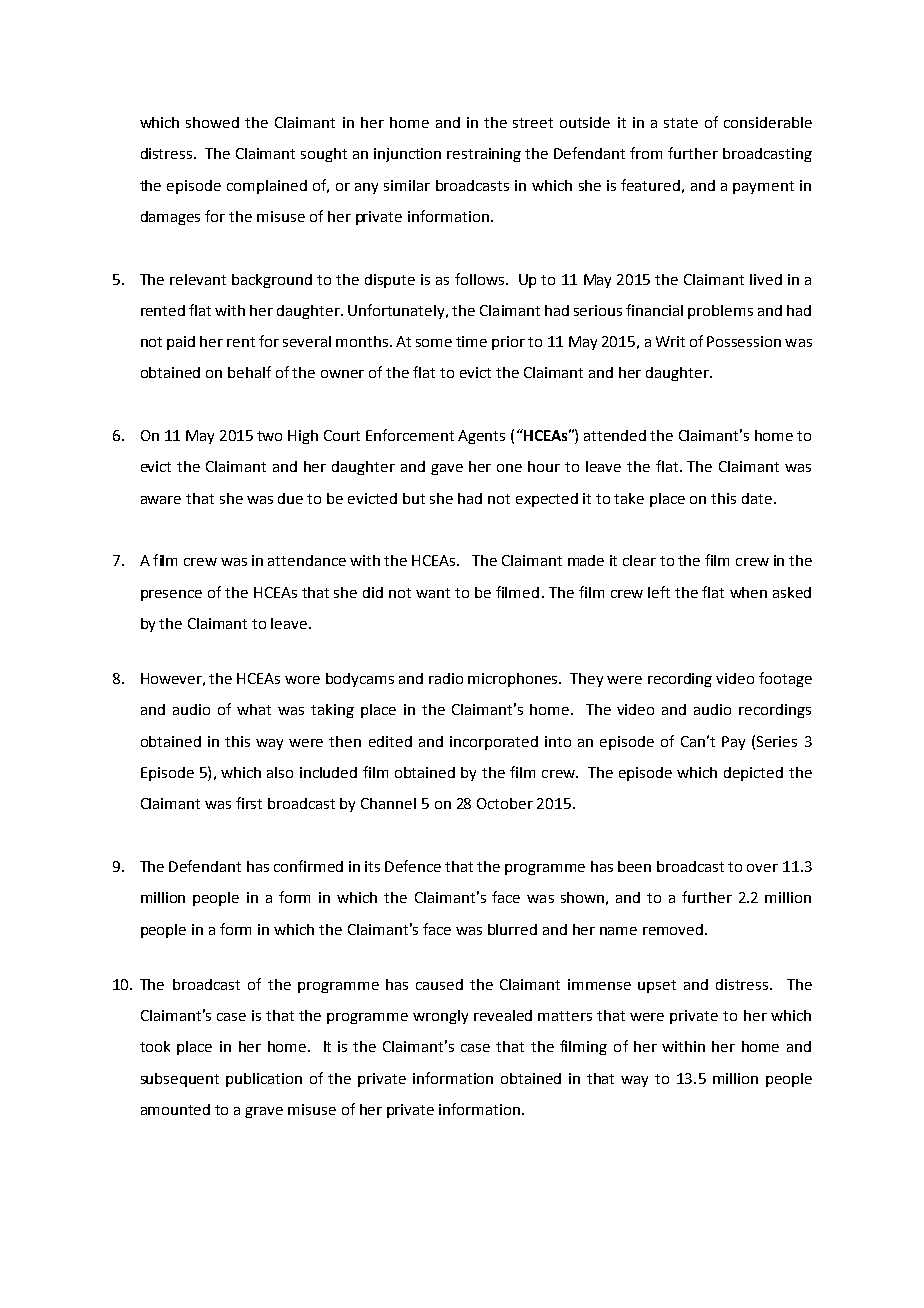 Image resolution: width=924 pixels, height=1308 pixels. I want to click on first, so click(249, 803).
